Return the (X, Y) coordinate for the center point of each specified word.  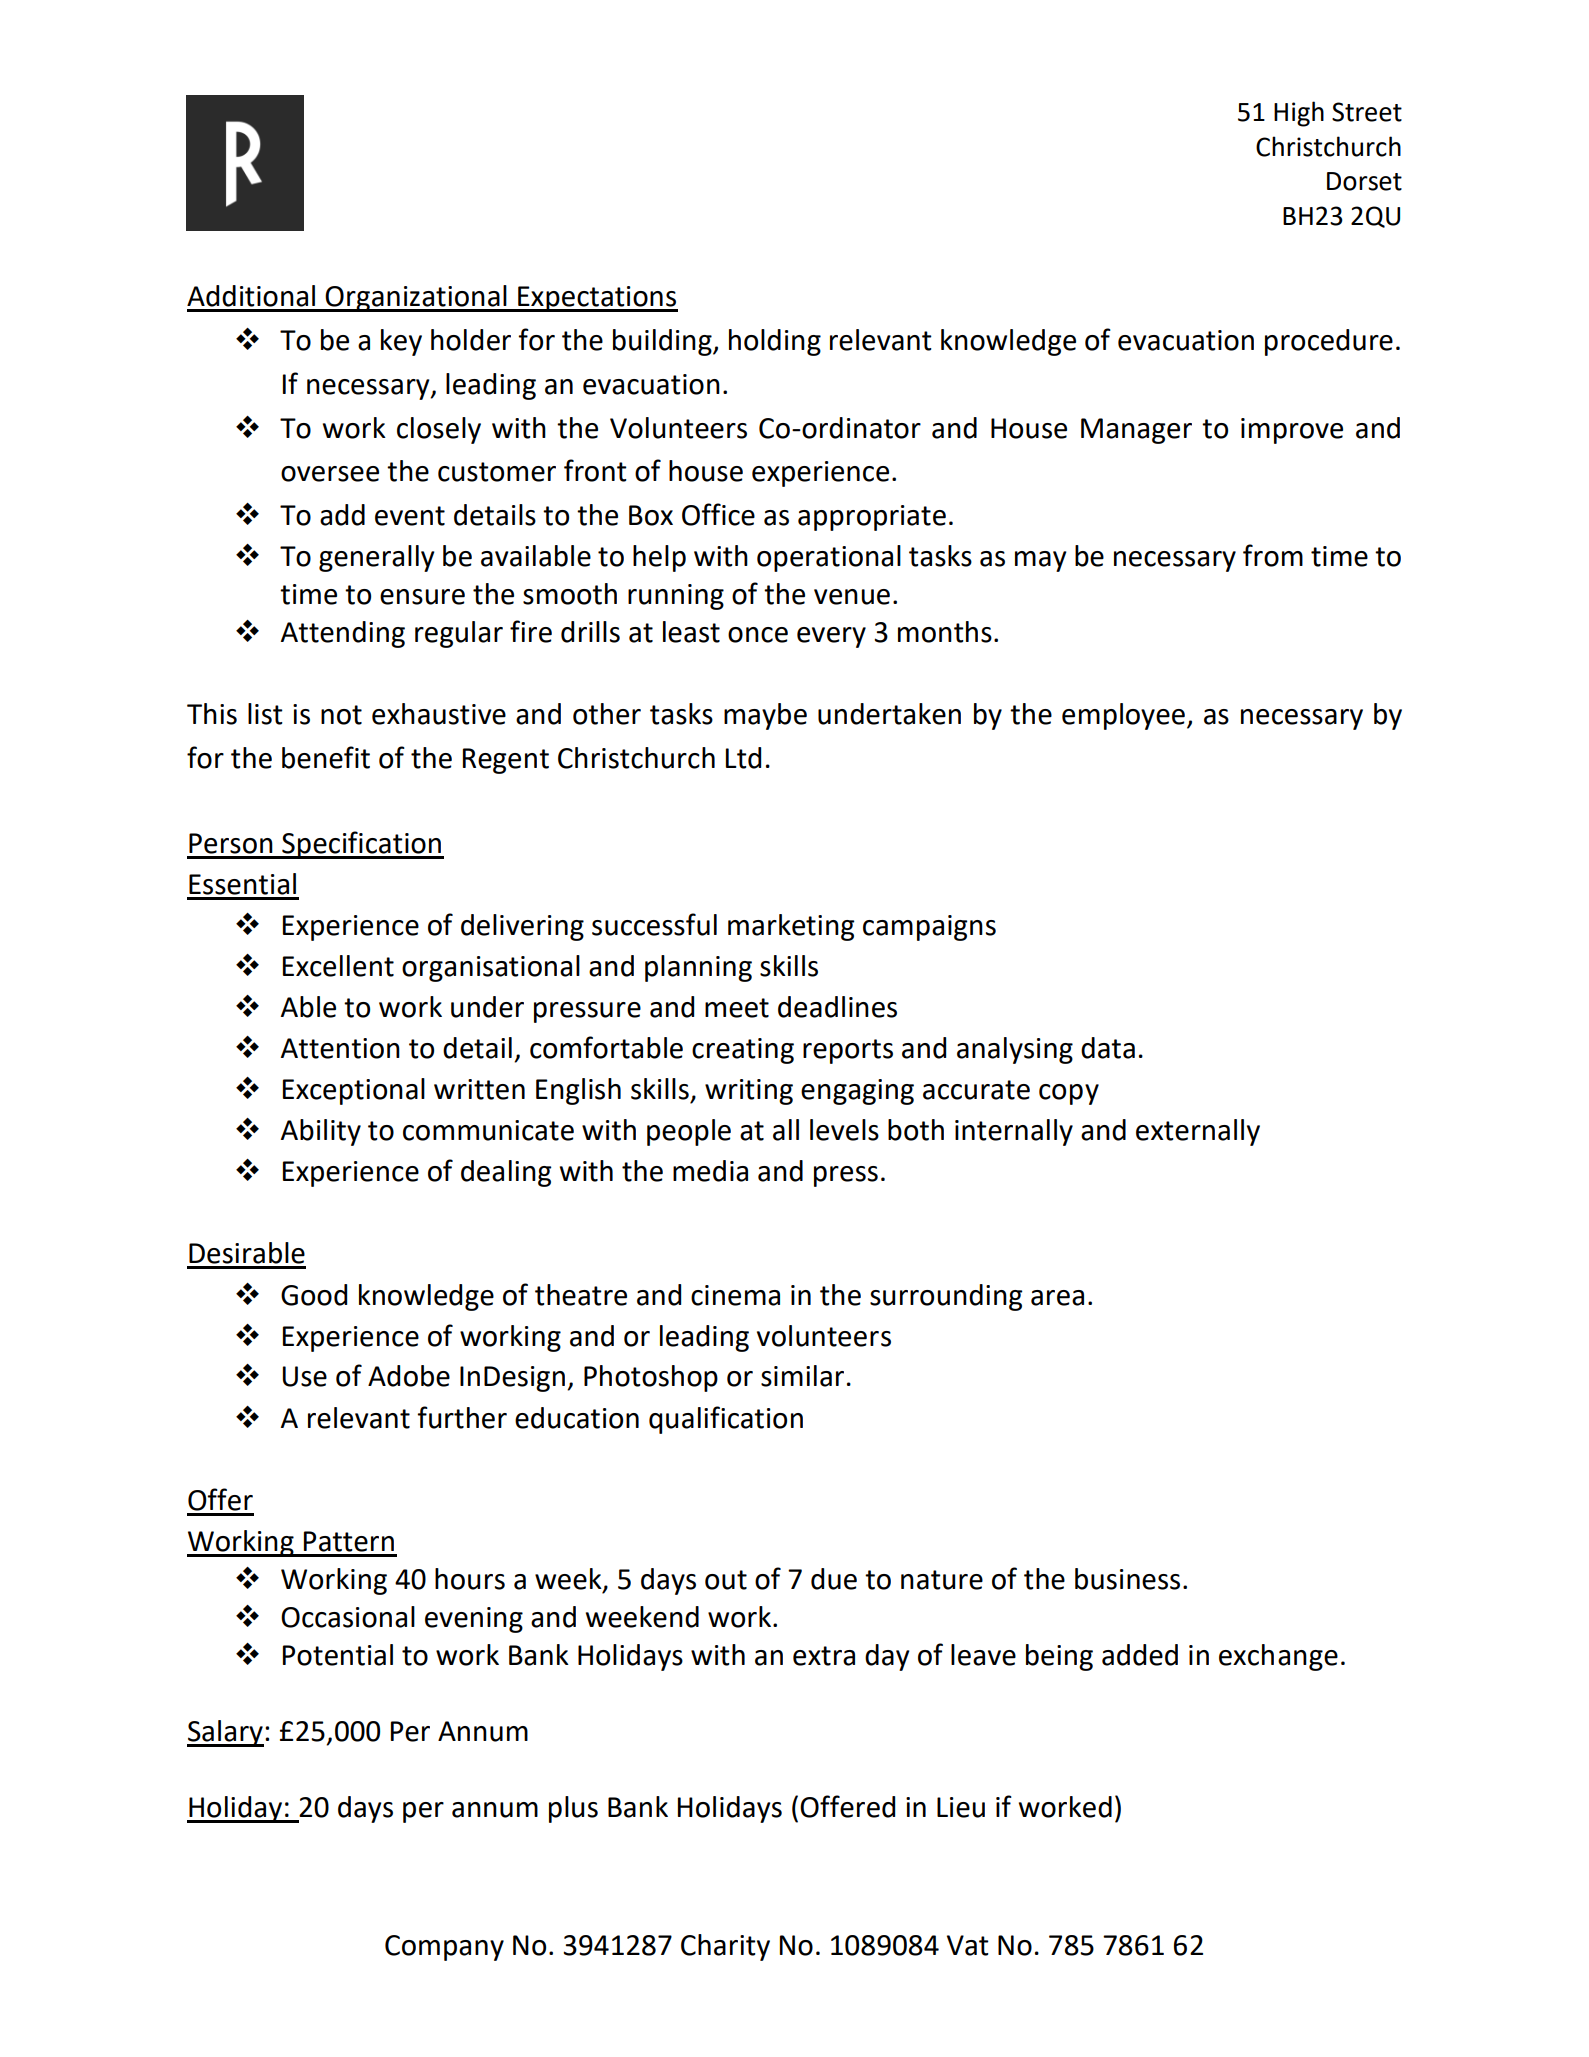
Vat (968, 1945)
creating (743, 1051)
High (1299, 114)
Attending (343, 634)
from (1273, 555)
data (1108, 1048)
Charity (725, 1947)
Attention (340, 1048)
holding (775, 342)
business (1127, 1579)
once (758, 635)
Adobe (409, 1376)
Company (444, 1948)
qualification (726, 1420)
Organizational (416, 298)
